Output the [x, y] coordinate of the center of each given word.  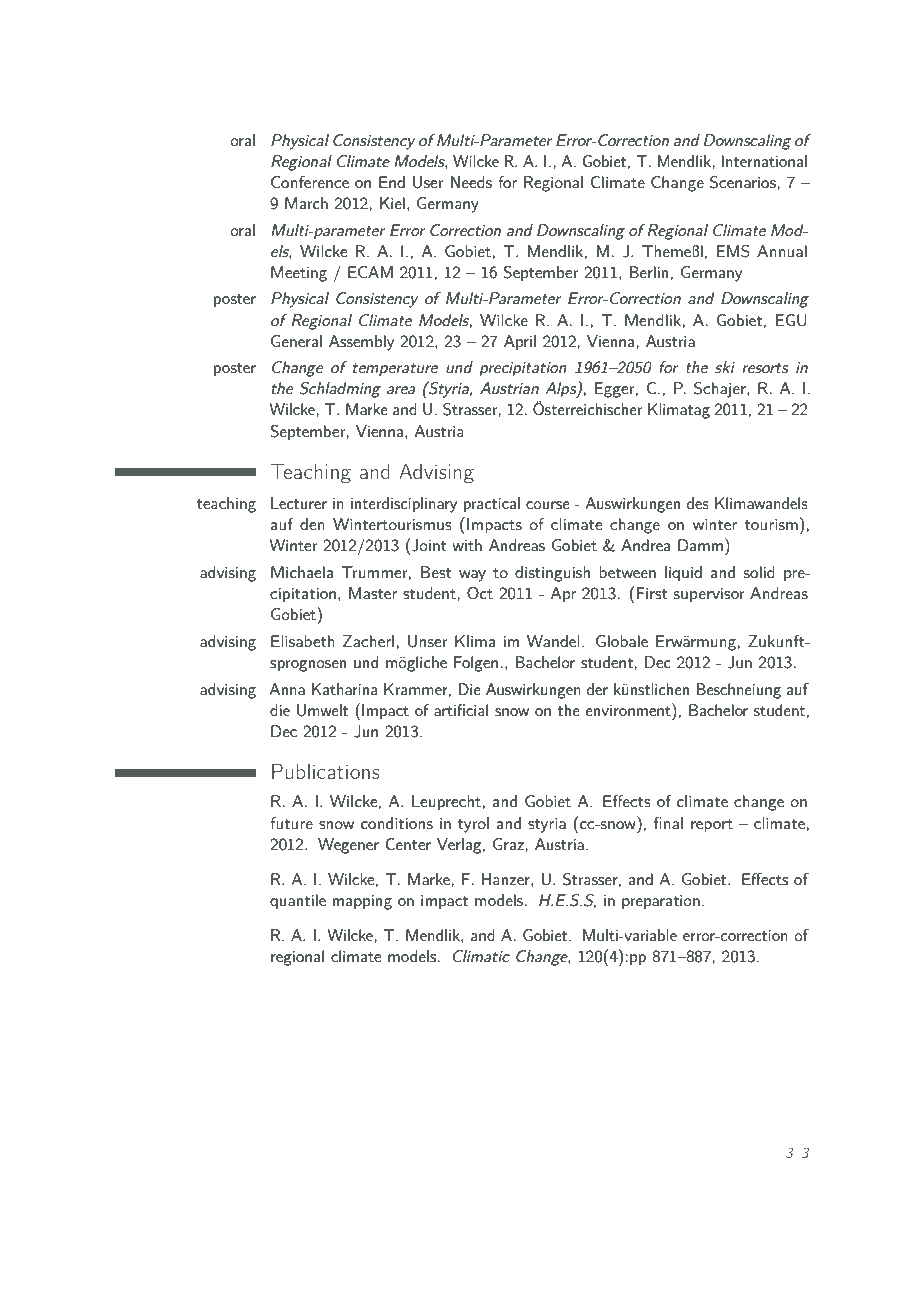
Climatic [481, 956]
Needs [471, 182]
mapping [362, 902]
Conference [310, 182]
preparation [661, 902]
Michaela [302, 572]
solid [759, 572]
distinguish [552, 574]
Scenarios [743, 182]
